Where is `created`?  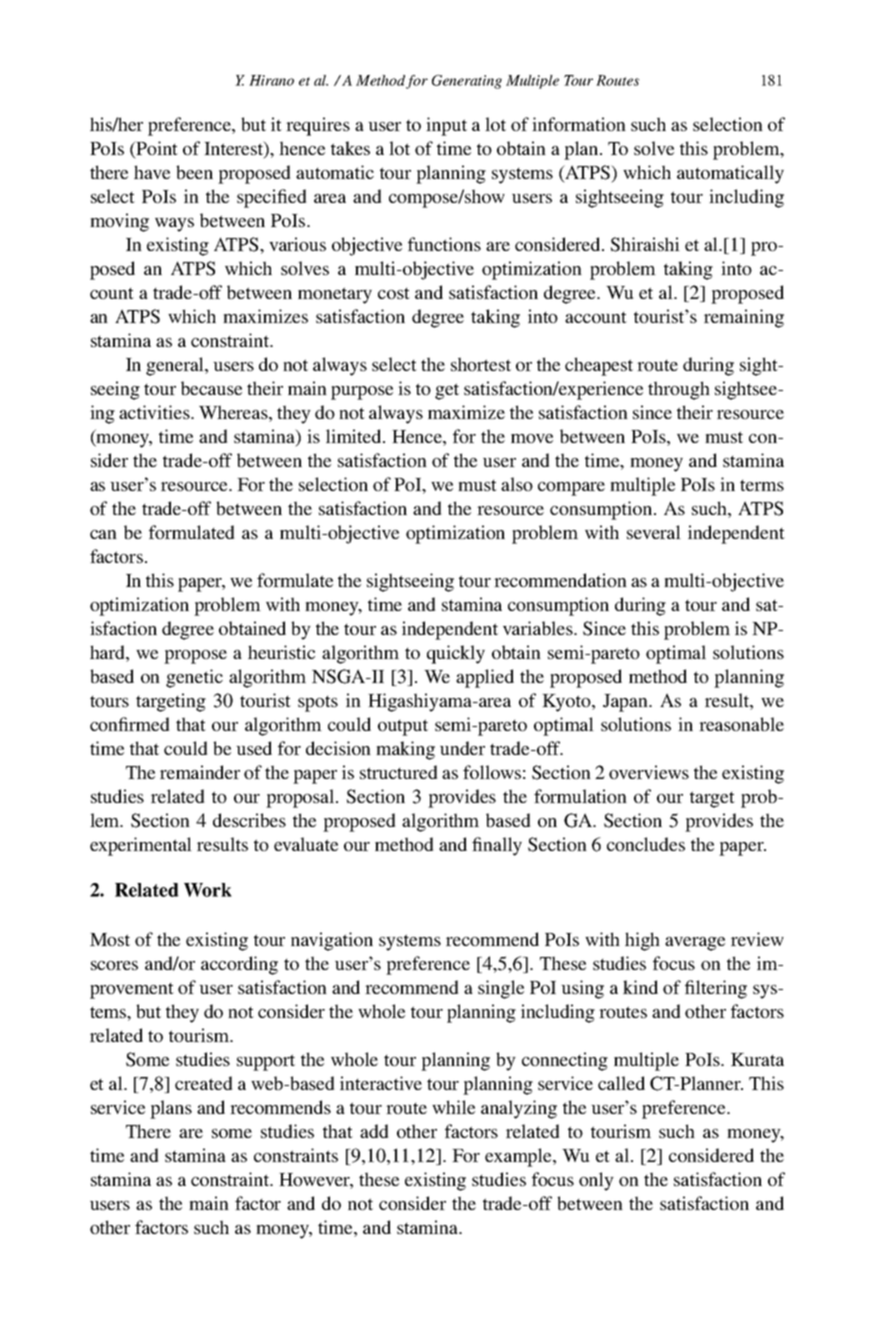 created is located at coordinates (204, 1083).
